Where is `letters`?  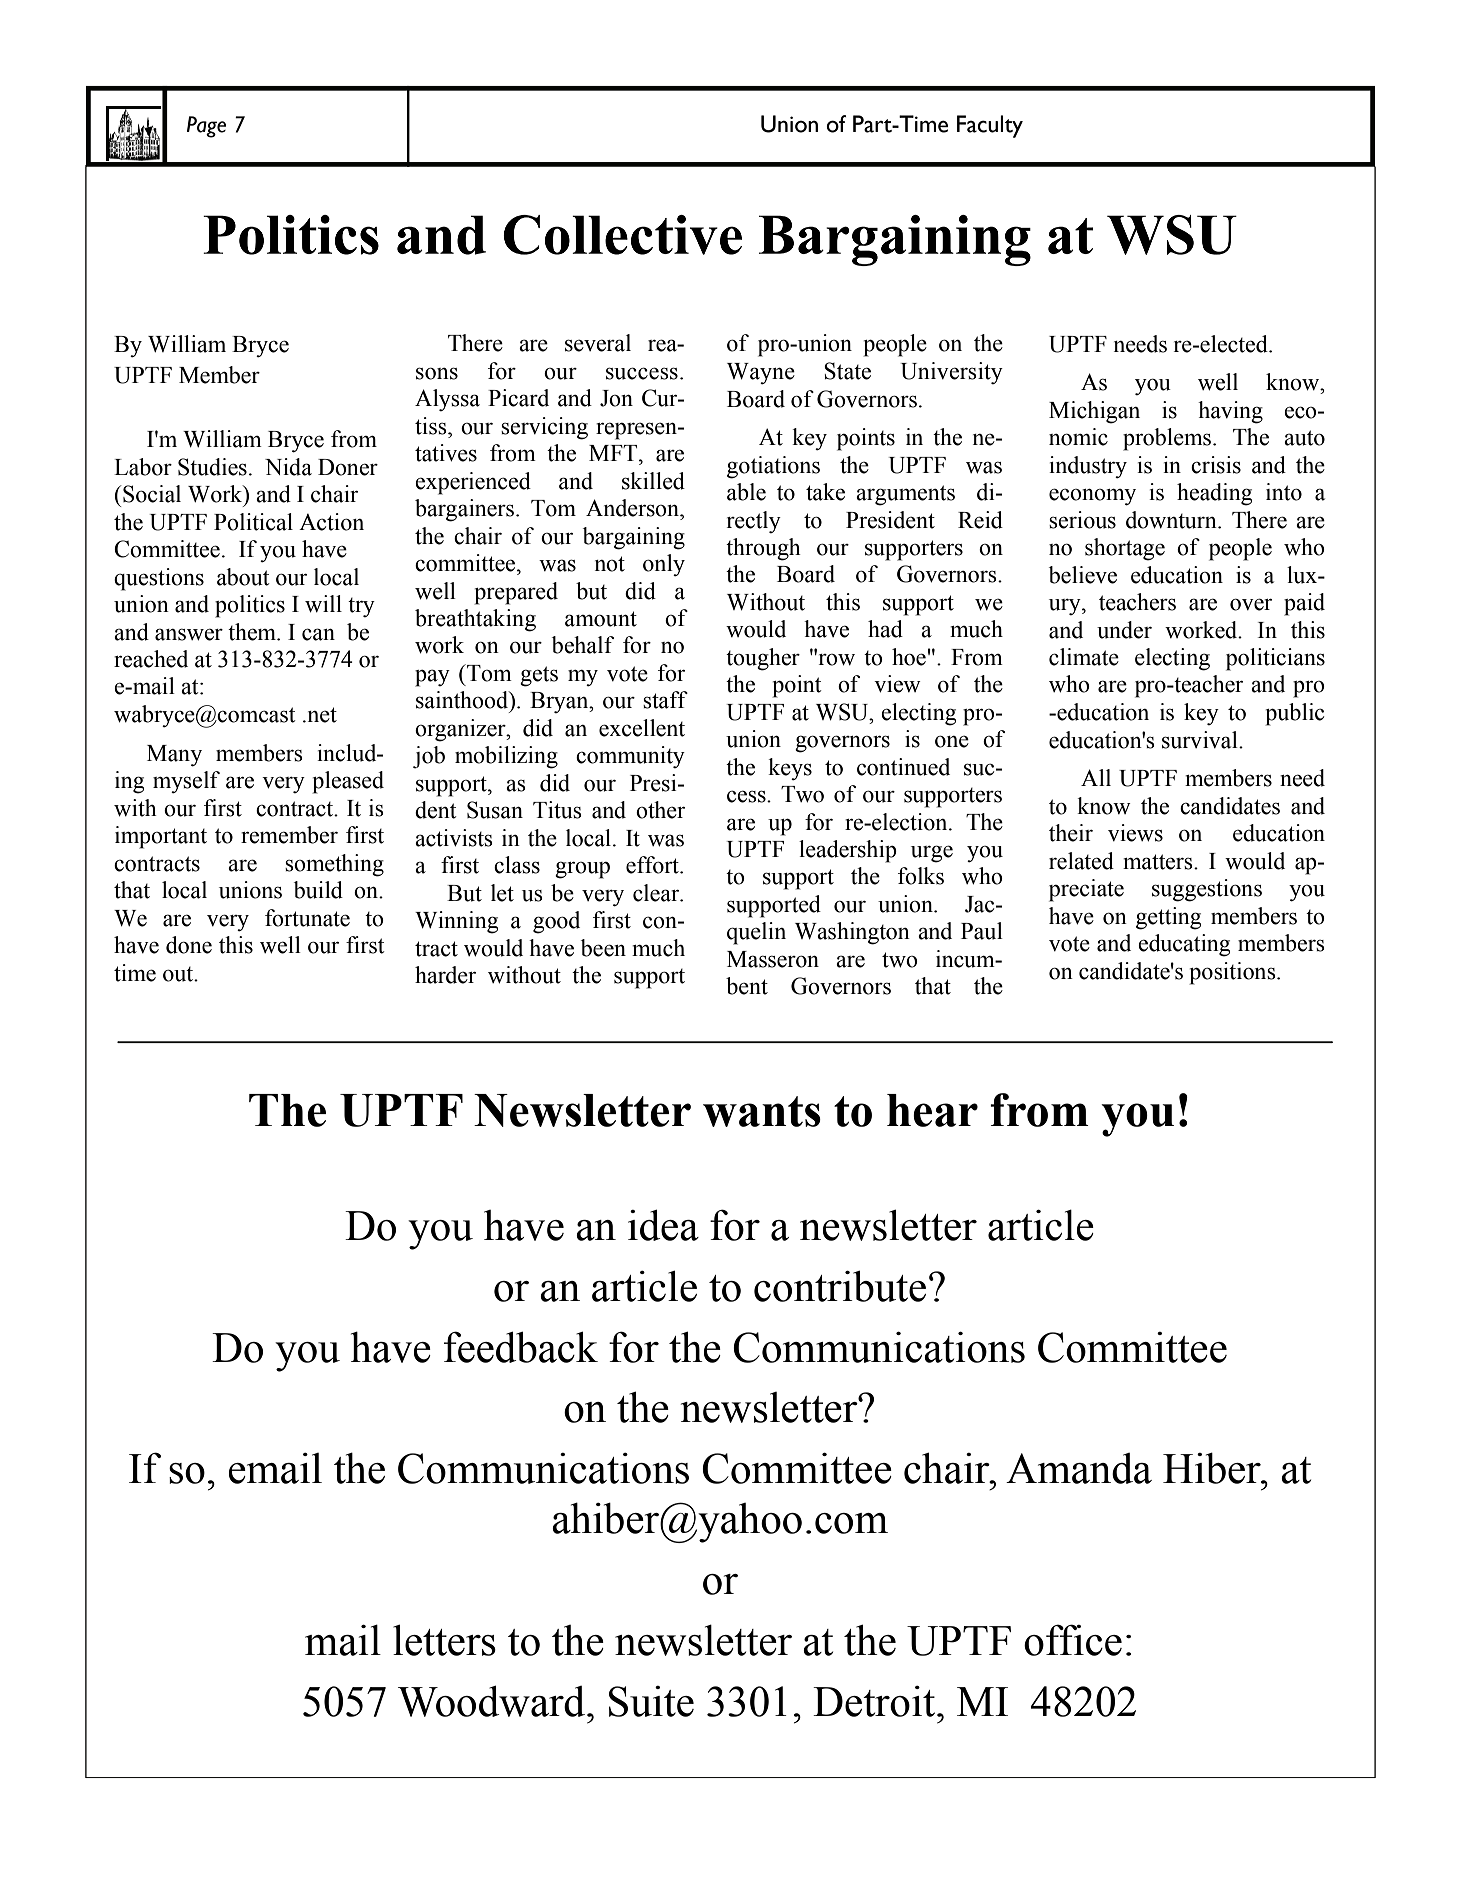 letters is located at coordinates (444, 1640).
